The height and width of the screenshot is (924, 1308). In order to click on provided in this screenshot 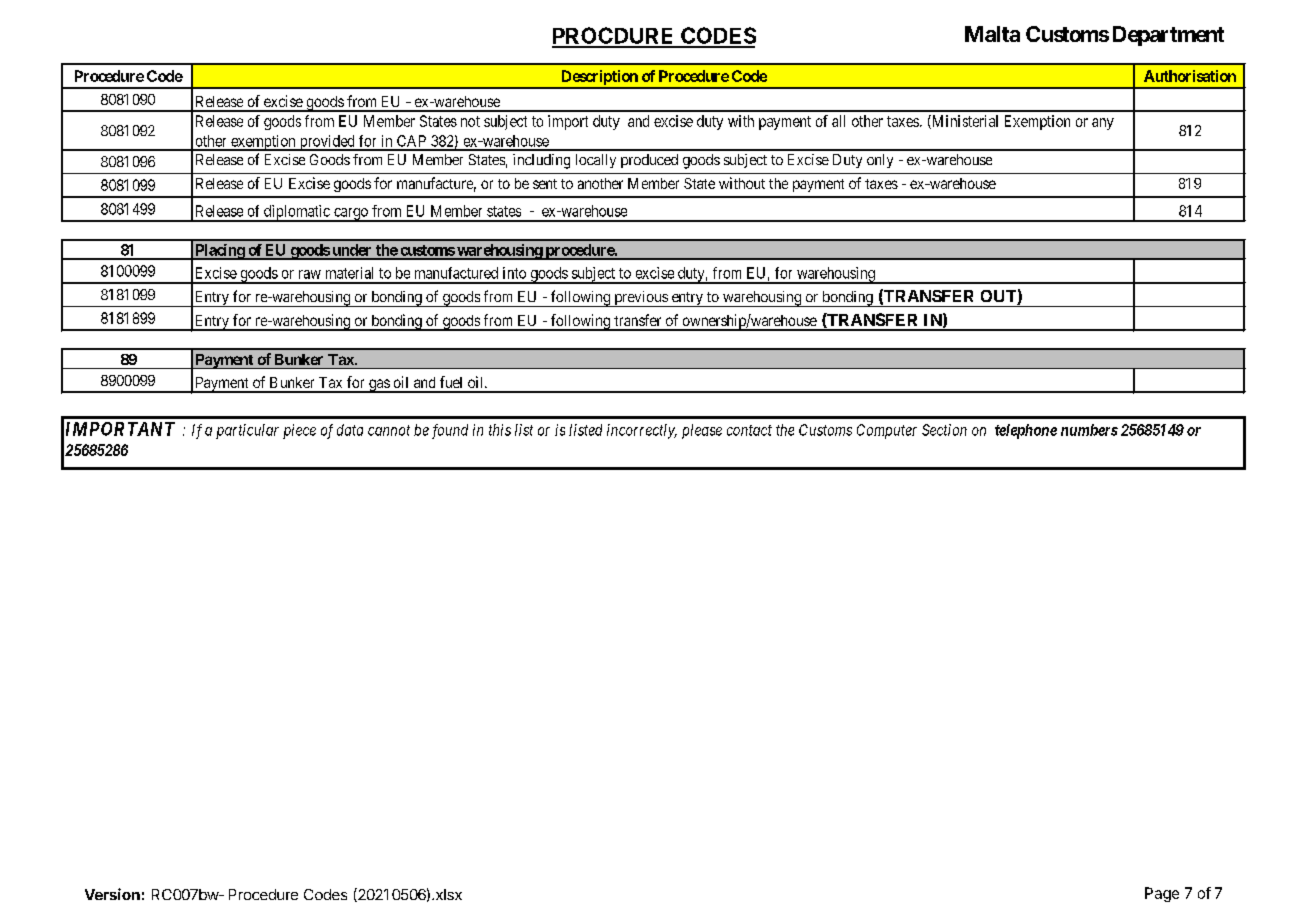, I will do `click(327, 143)`.
